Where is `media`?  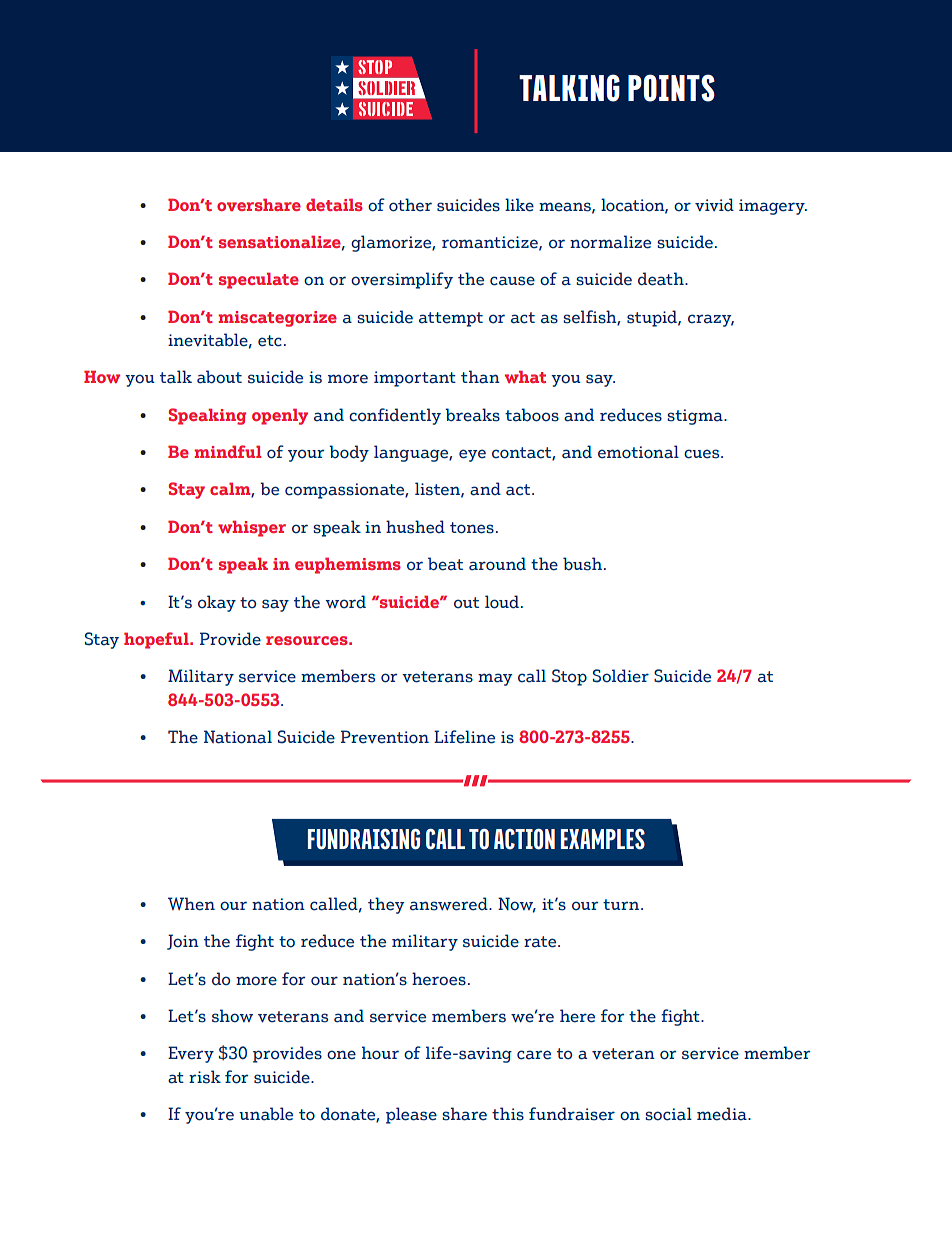
media is located at coordinates (723, 1114).
